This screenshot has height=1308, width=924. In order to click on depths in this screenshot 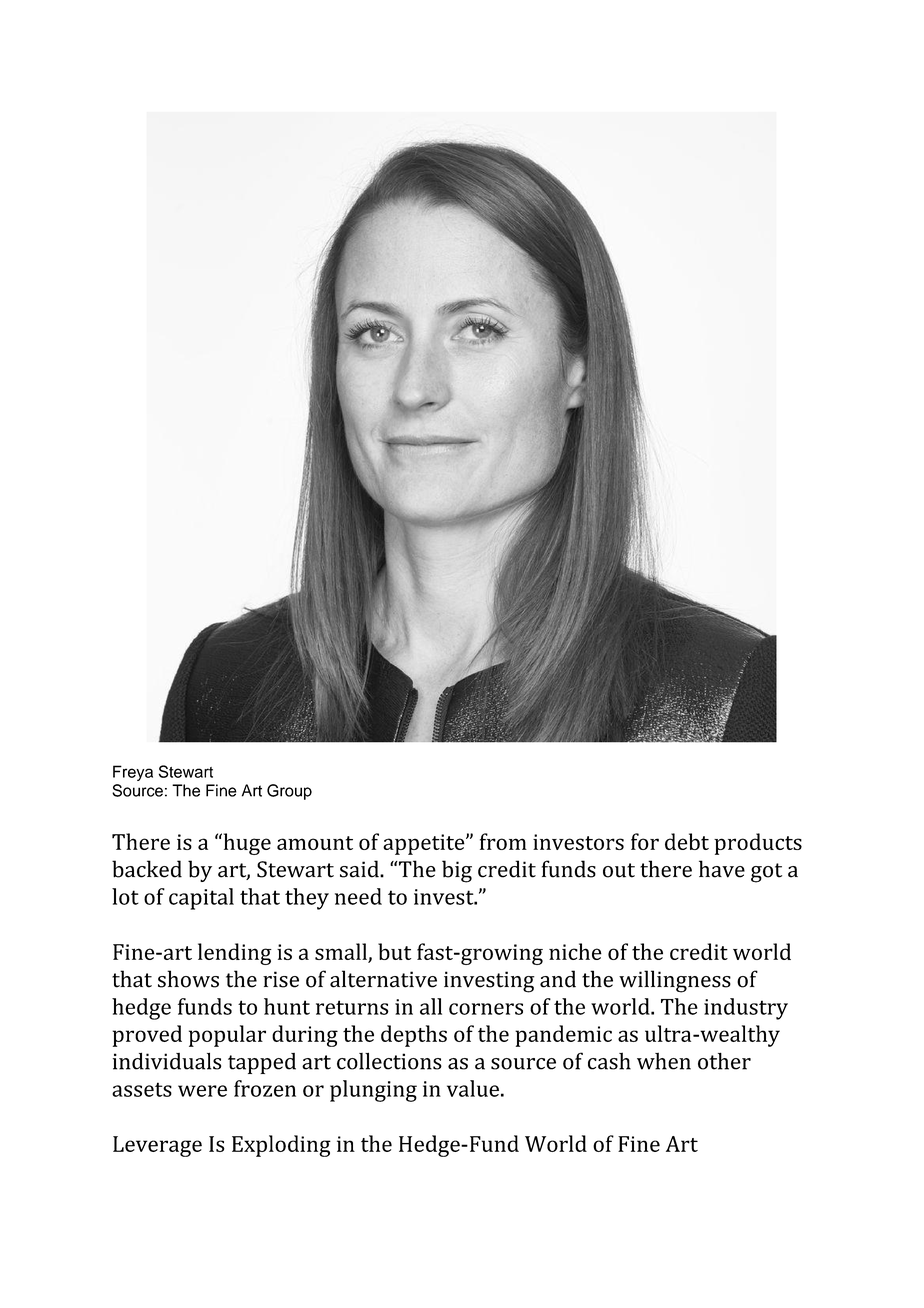, I will do `click(414, 1036)`.
